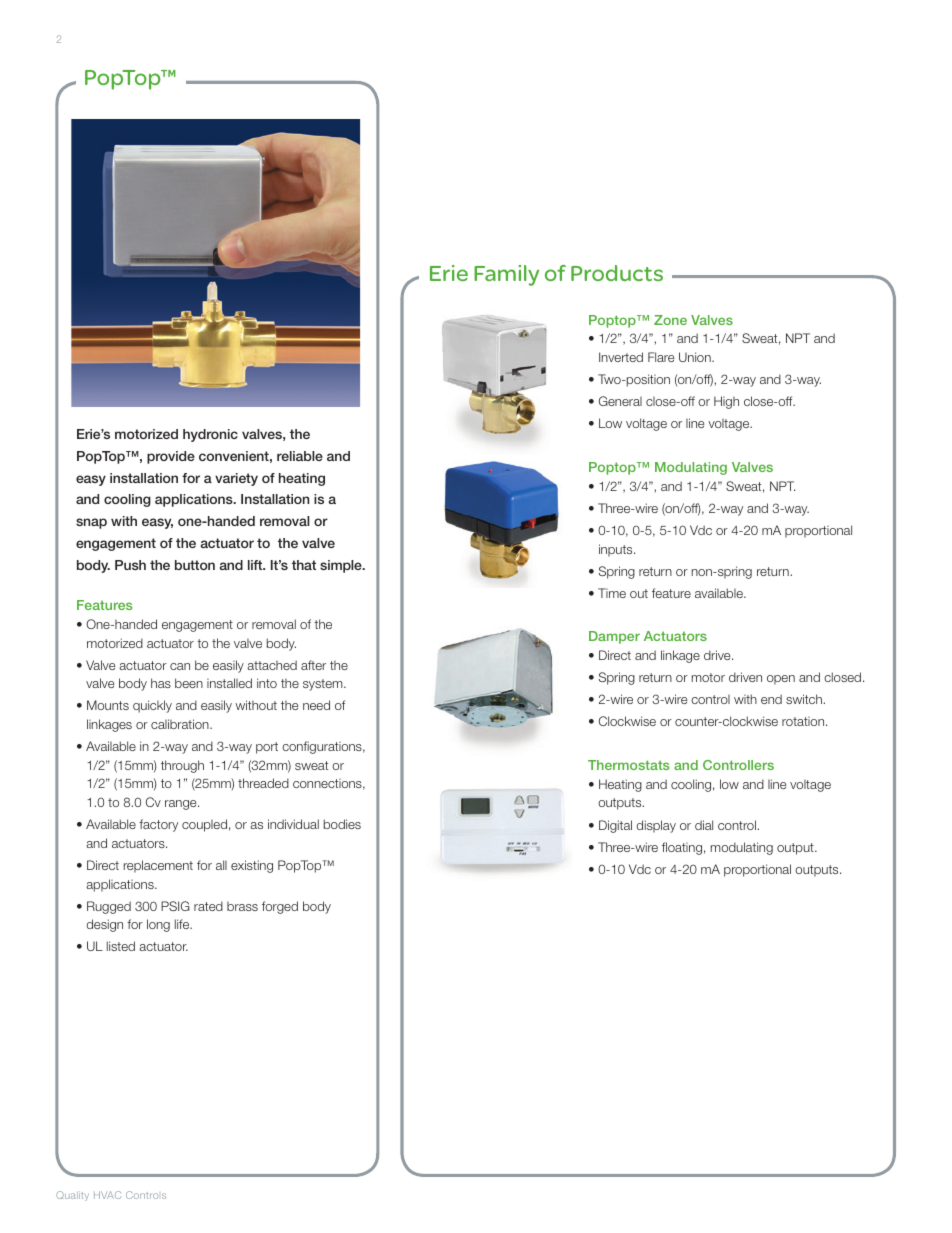 This screenshot has height=1233, width=952. Describe the element at coordinates (107, 1195) in the screenshot. I see `HVAC` at that location.
